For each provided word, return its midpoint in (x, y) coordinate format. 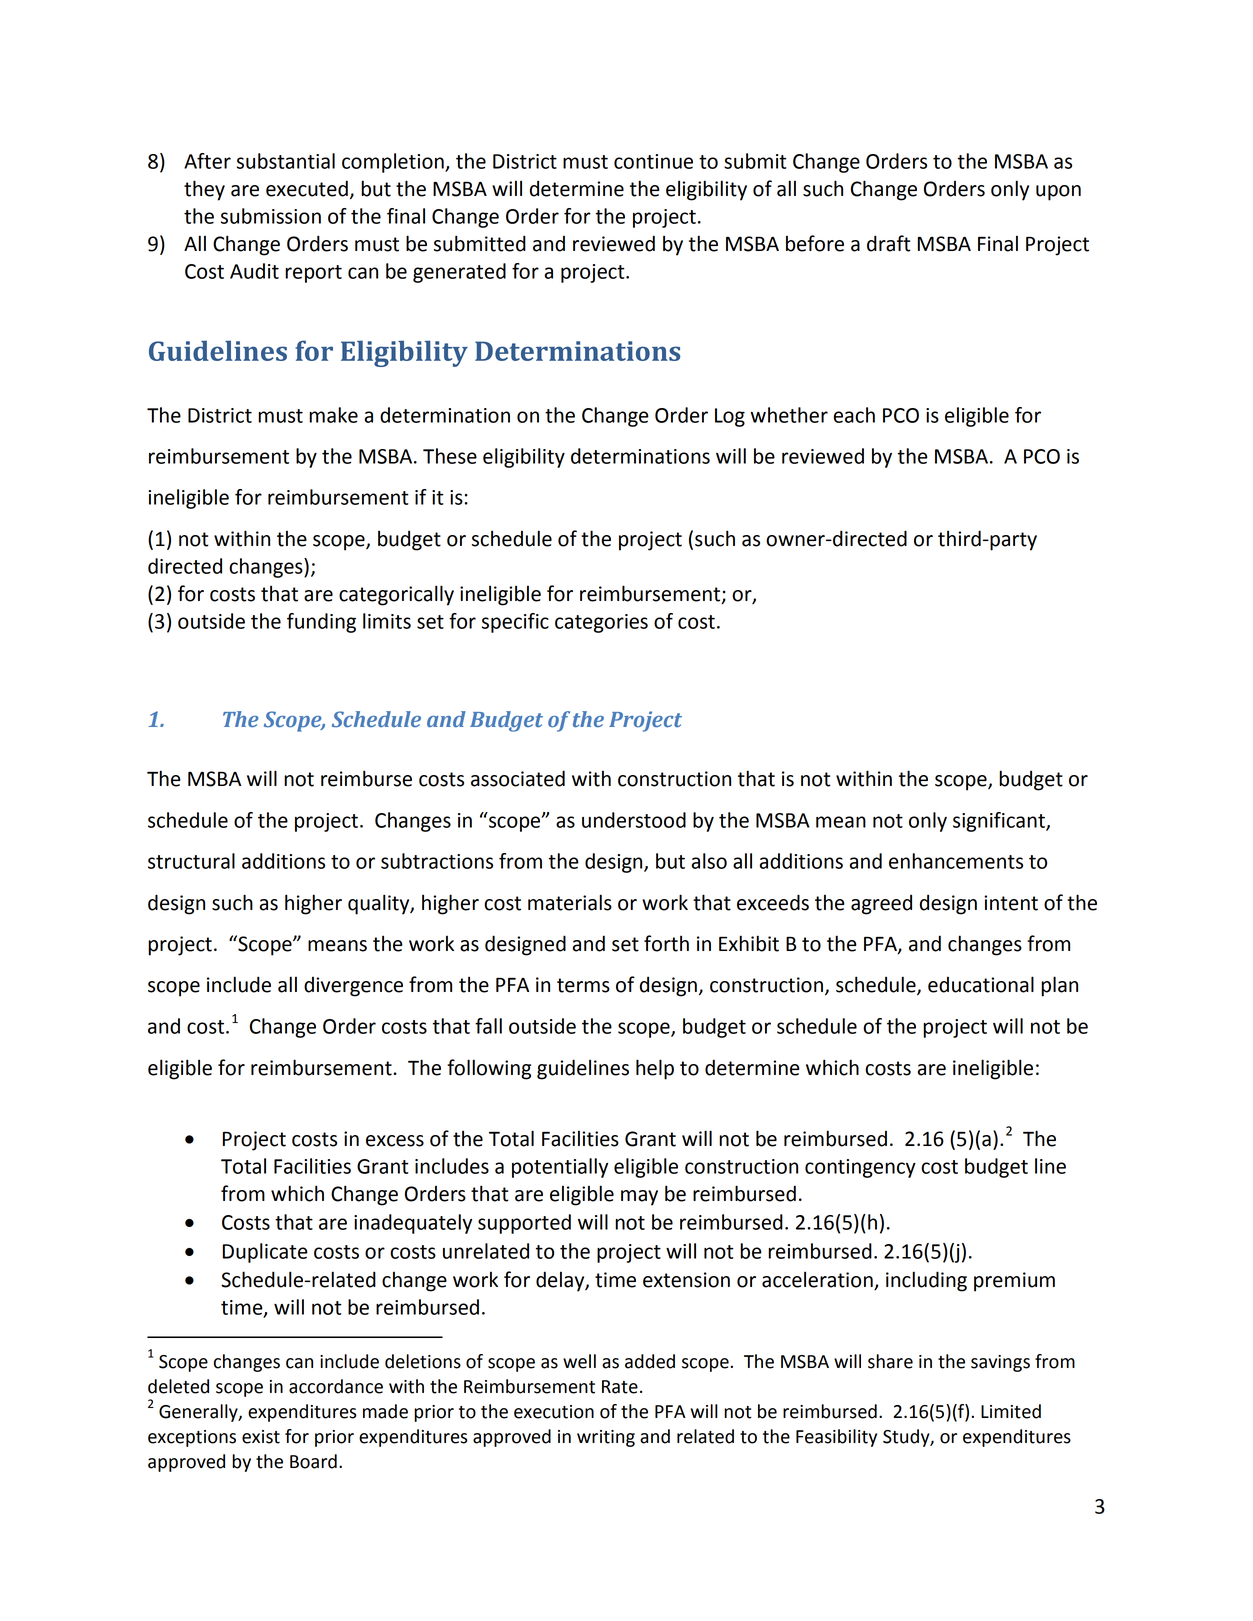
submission (271, 216)
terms (583, 985)
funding (321, 623)
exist (261, 1437)
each (854, 415)
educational (981, 984)
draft (889, 243)
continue (653, 161)
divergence (353, 987)
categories (601, 623)
